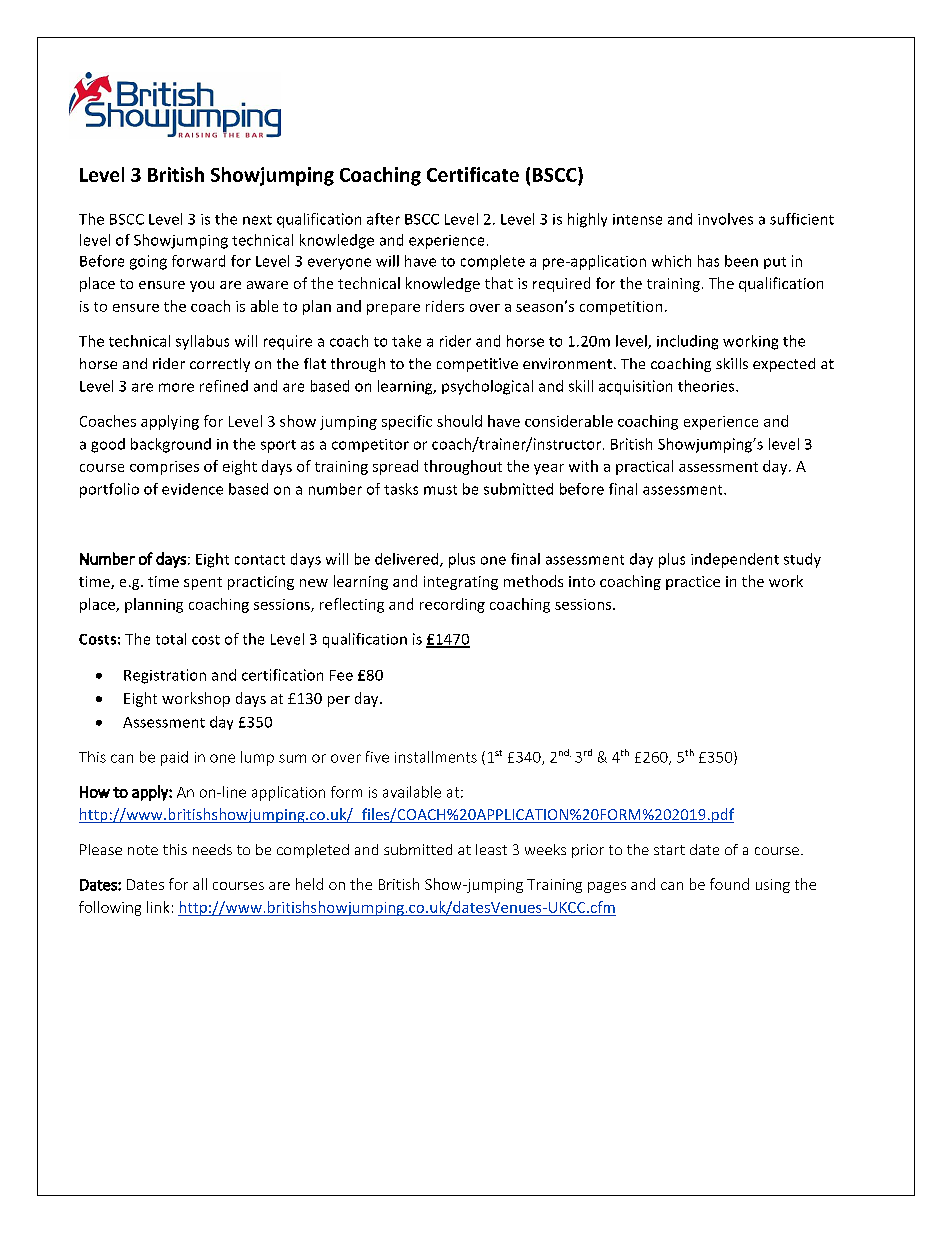  What do you see at coordinates (452, 605) in the document?
I see `recording` at bounding box center [452, 605].
